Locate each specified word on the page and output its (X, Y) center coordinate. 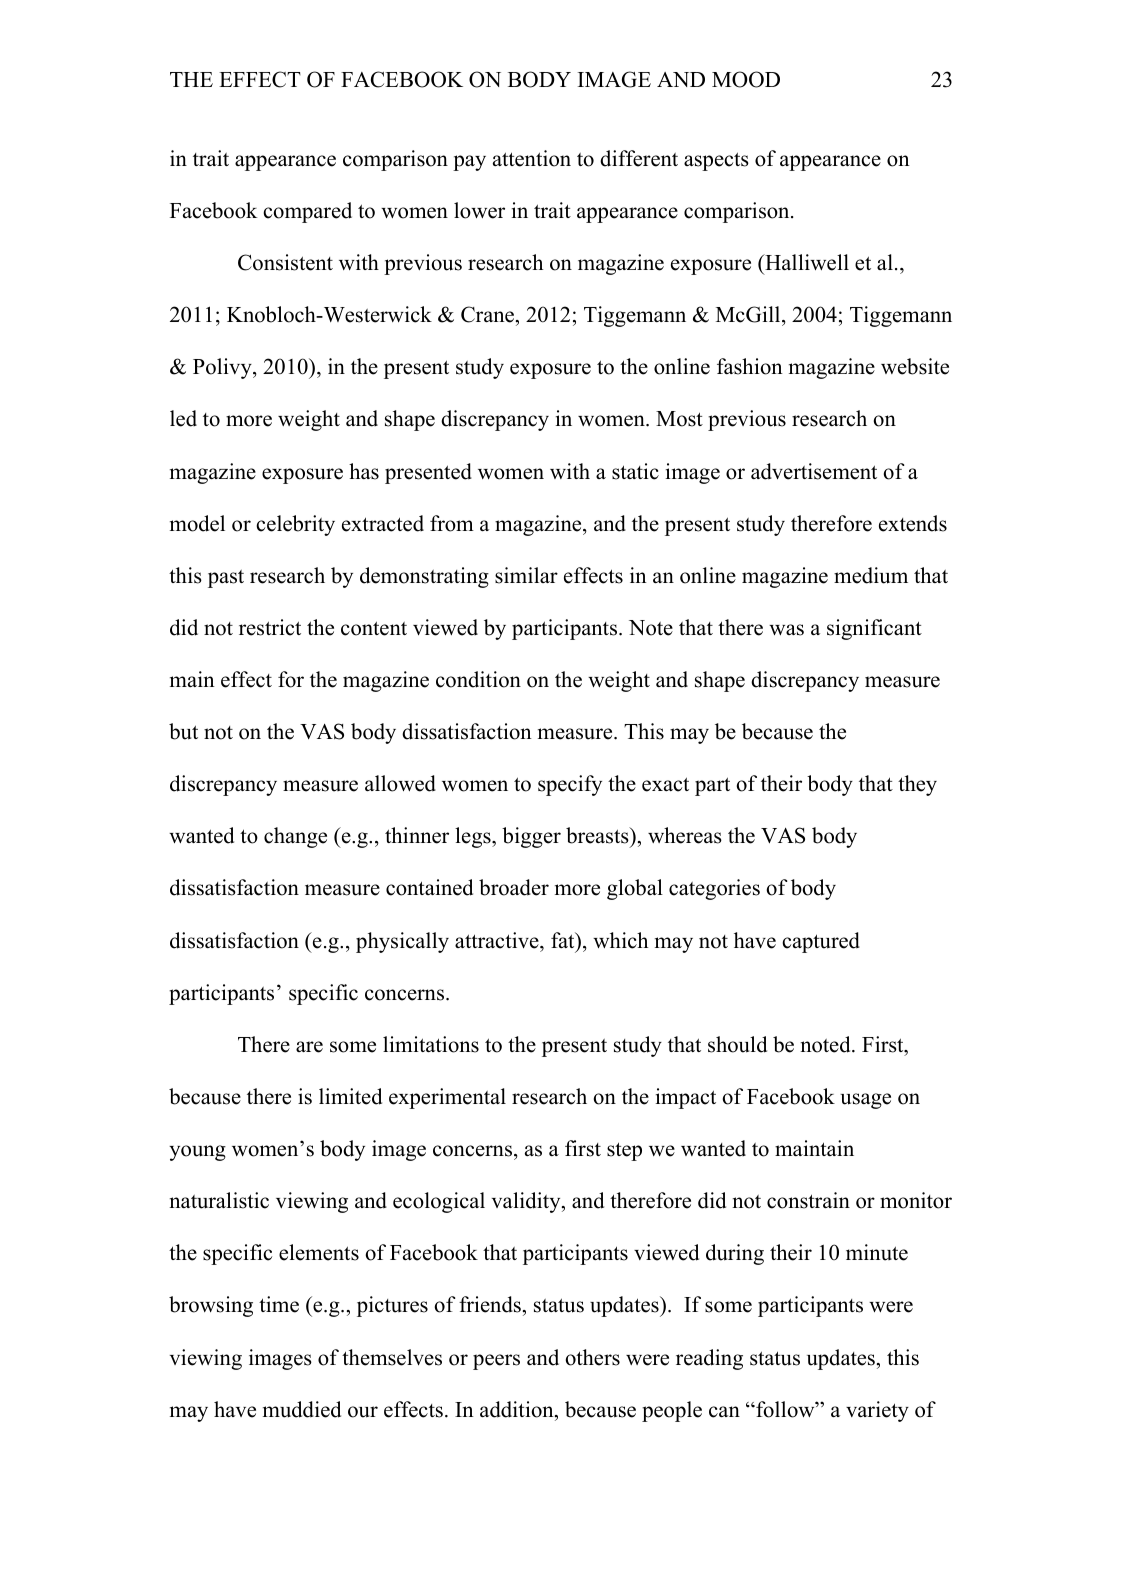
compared (307, 212)
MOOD (746, 79)
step (624, 1151)
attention (532, 158)
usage (865, 1101)
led (183, 418)
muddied (302, 1409)
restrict (270, 627)
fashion (750, 366)
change (295, 837)
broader (514, 887)
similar (526, 575)
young (197, 1153)
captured (821, 942)
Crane (489, 314)
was (786, 630)
